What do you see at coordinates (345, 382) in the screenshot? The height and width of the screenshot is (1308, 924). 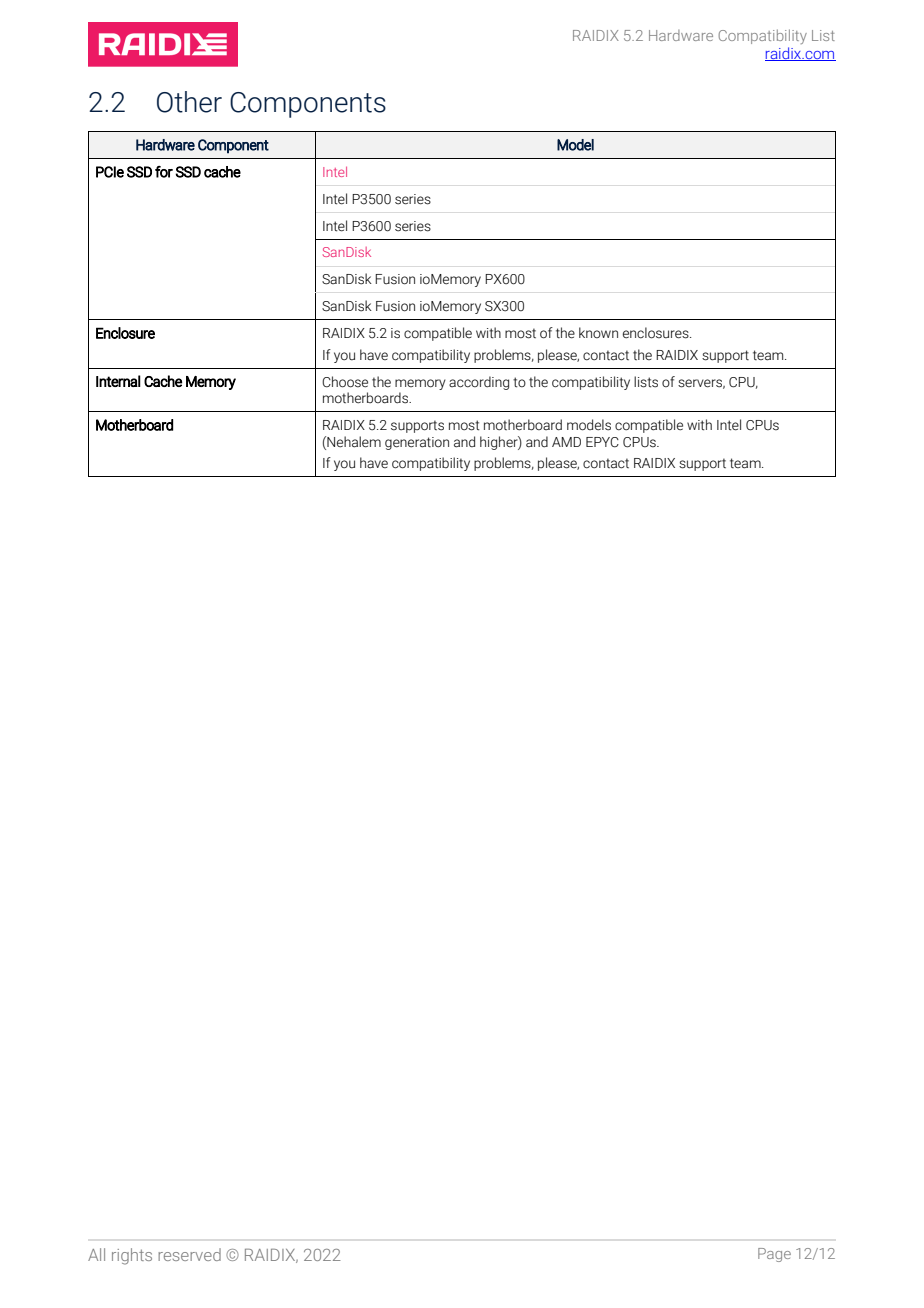 I see `Choose` at bounding box center [345, 382].
